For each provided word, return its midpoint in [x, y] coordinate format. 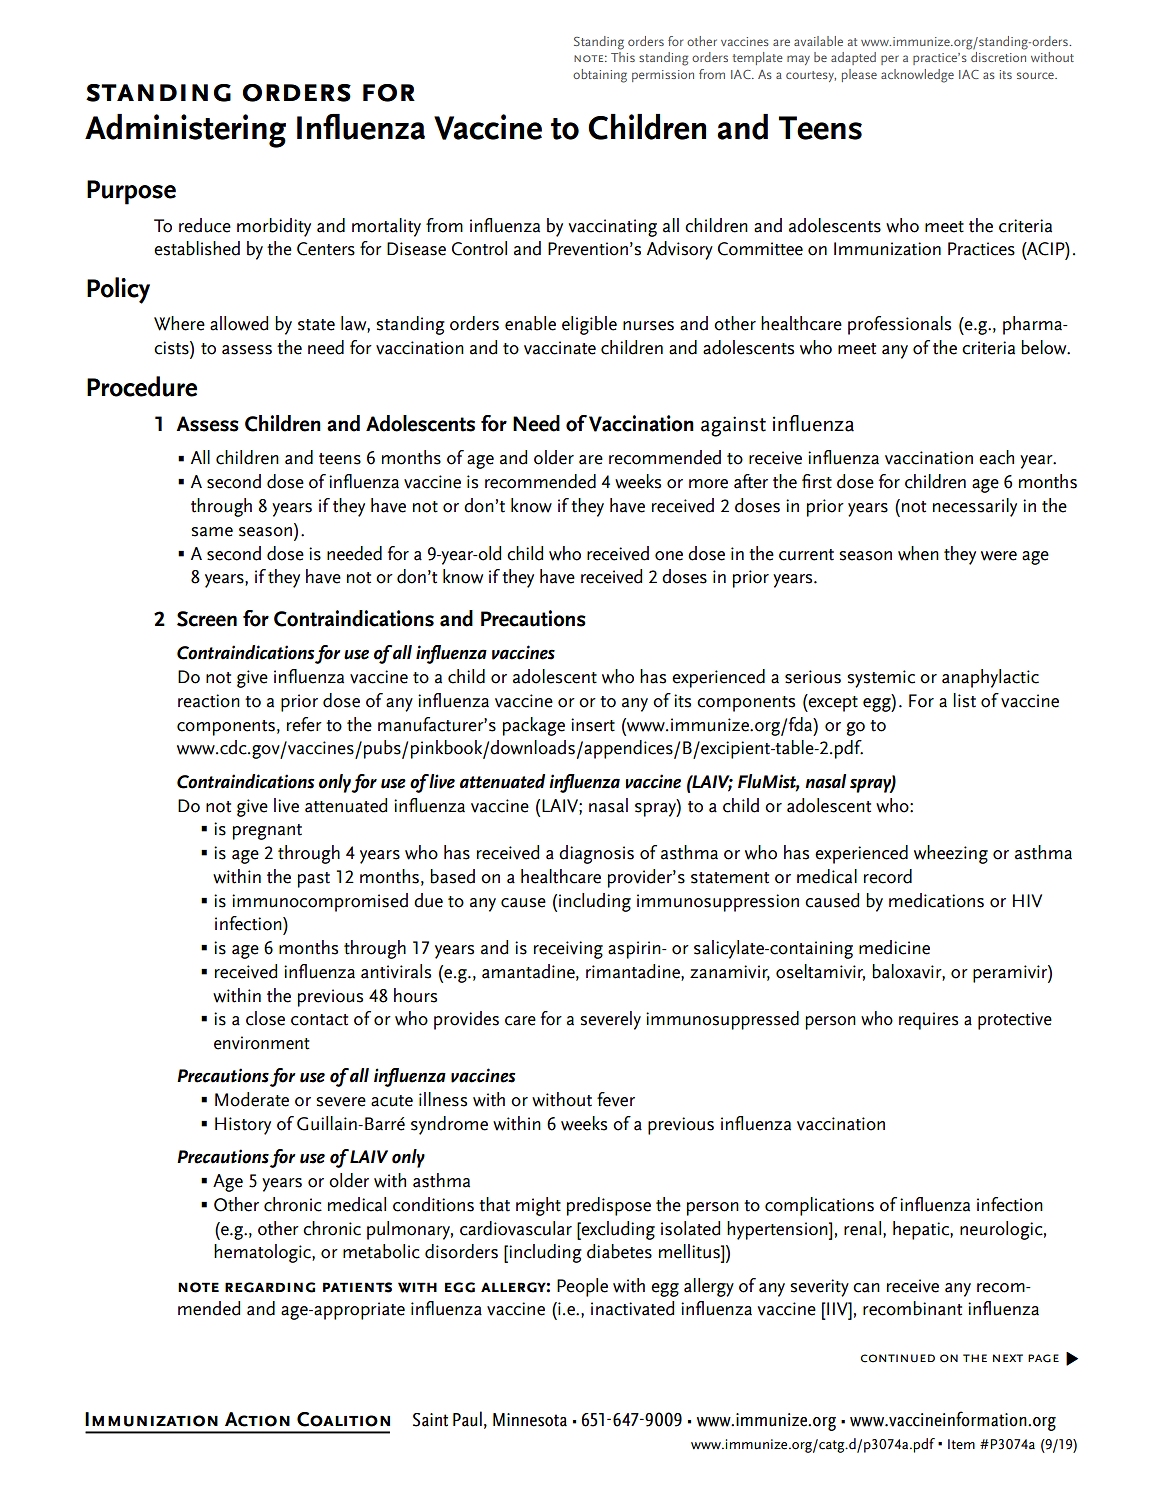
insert [593, 725]
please [859, 75]
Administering [185, 131]
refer [304, 724]
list [964, 700]
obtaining [600, 76]
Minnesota [530, 1420]
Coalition [343, 1419]
